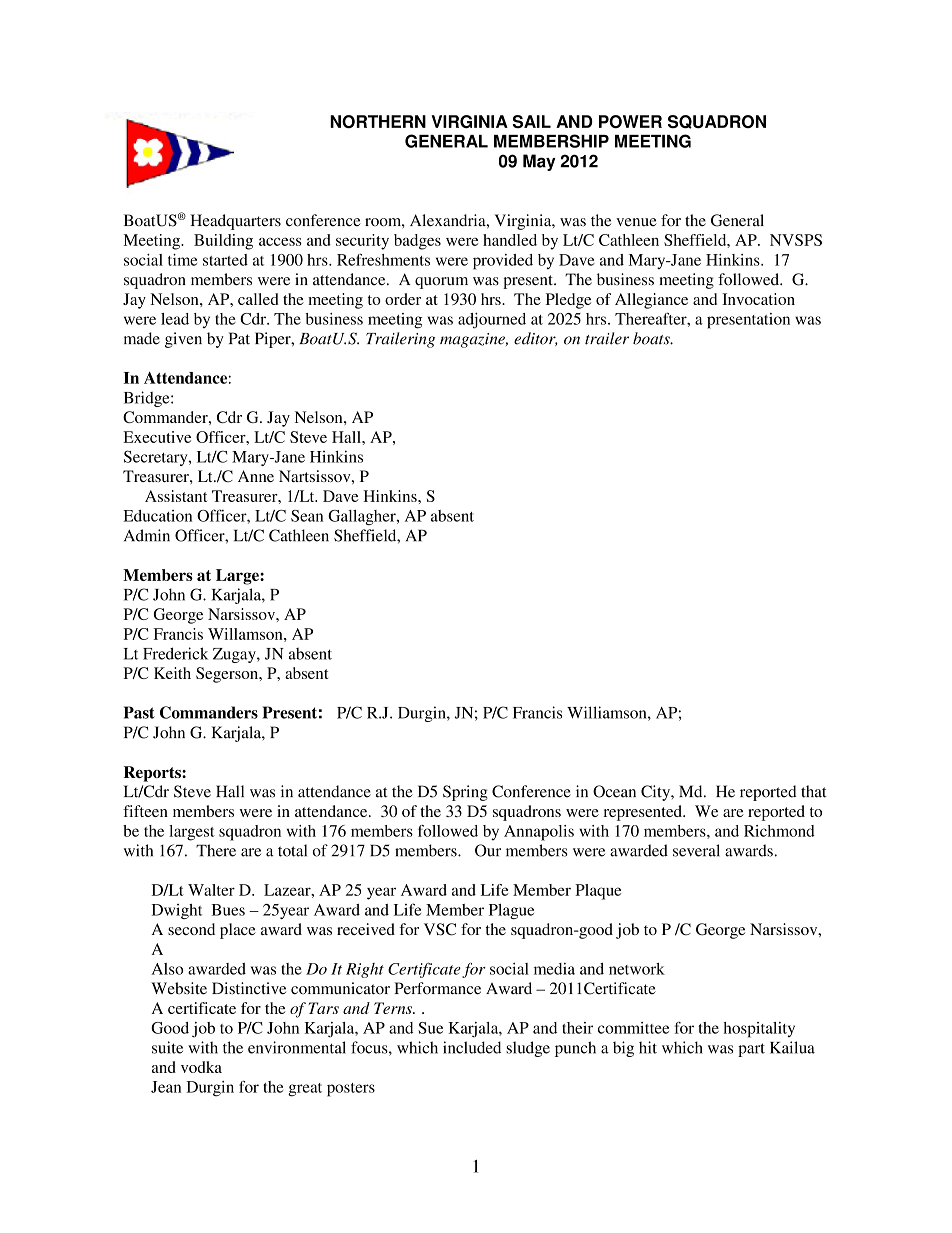 This screenshot has height=1233, width=952. I want to click on part, so click(751, 1050).
